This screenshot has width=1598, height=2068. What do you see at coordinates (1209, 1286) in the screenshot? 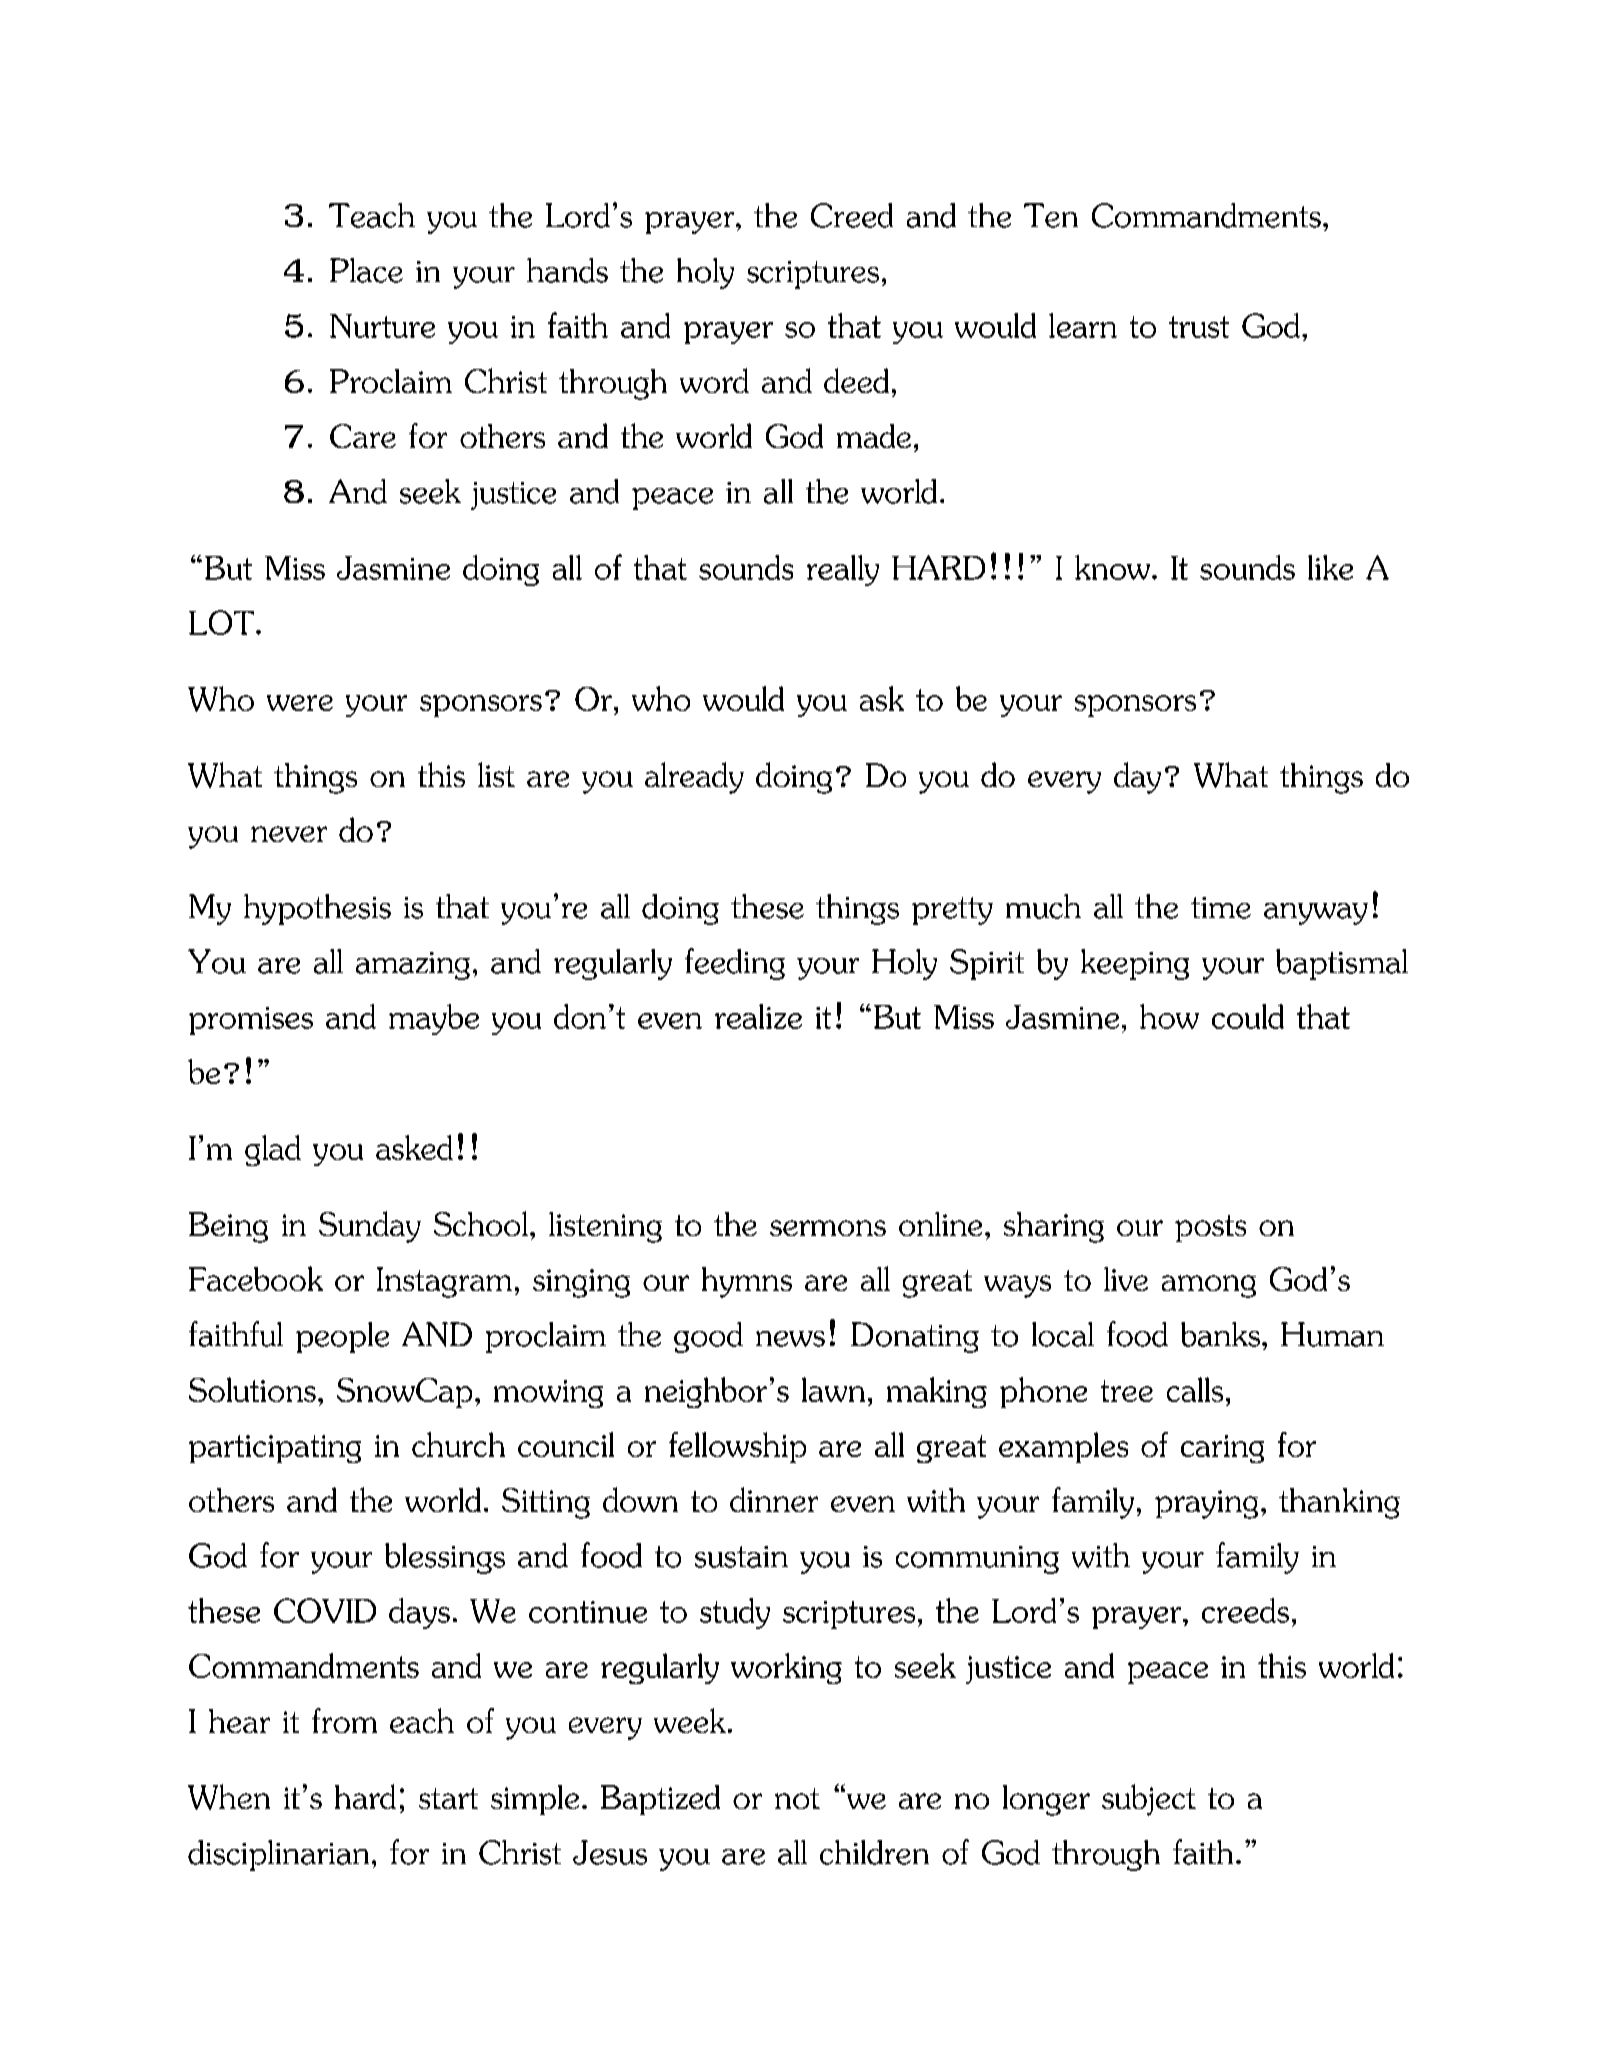
I see `among` at bounding box center [1209, 1286].
